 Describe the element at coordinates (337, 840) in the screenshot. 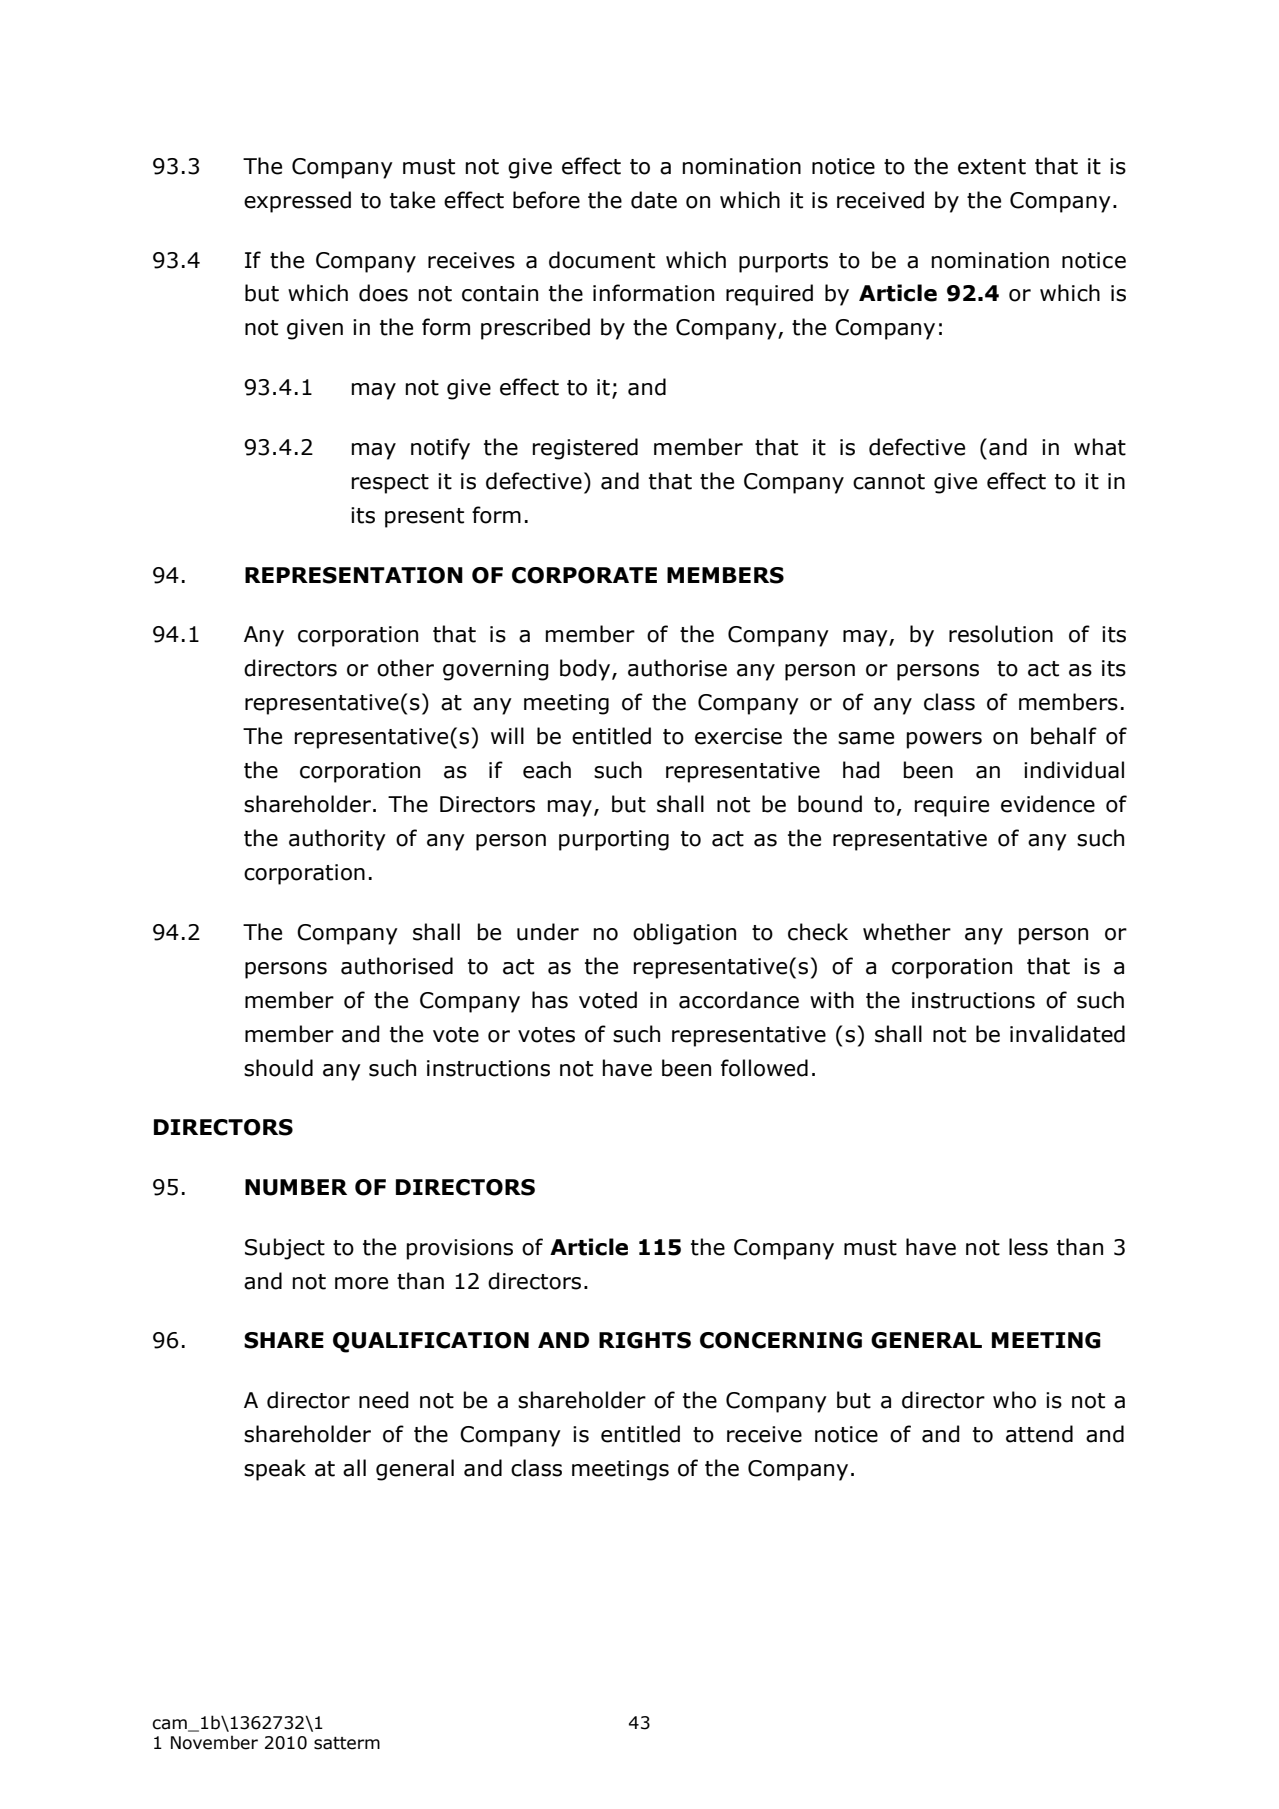

I see `authority` at that location.
